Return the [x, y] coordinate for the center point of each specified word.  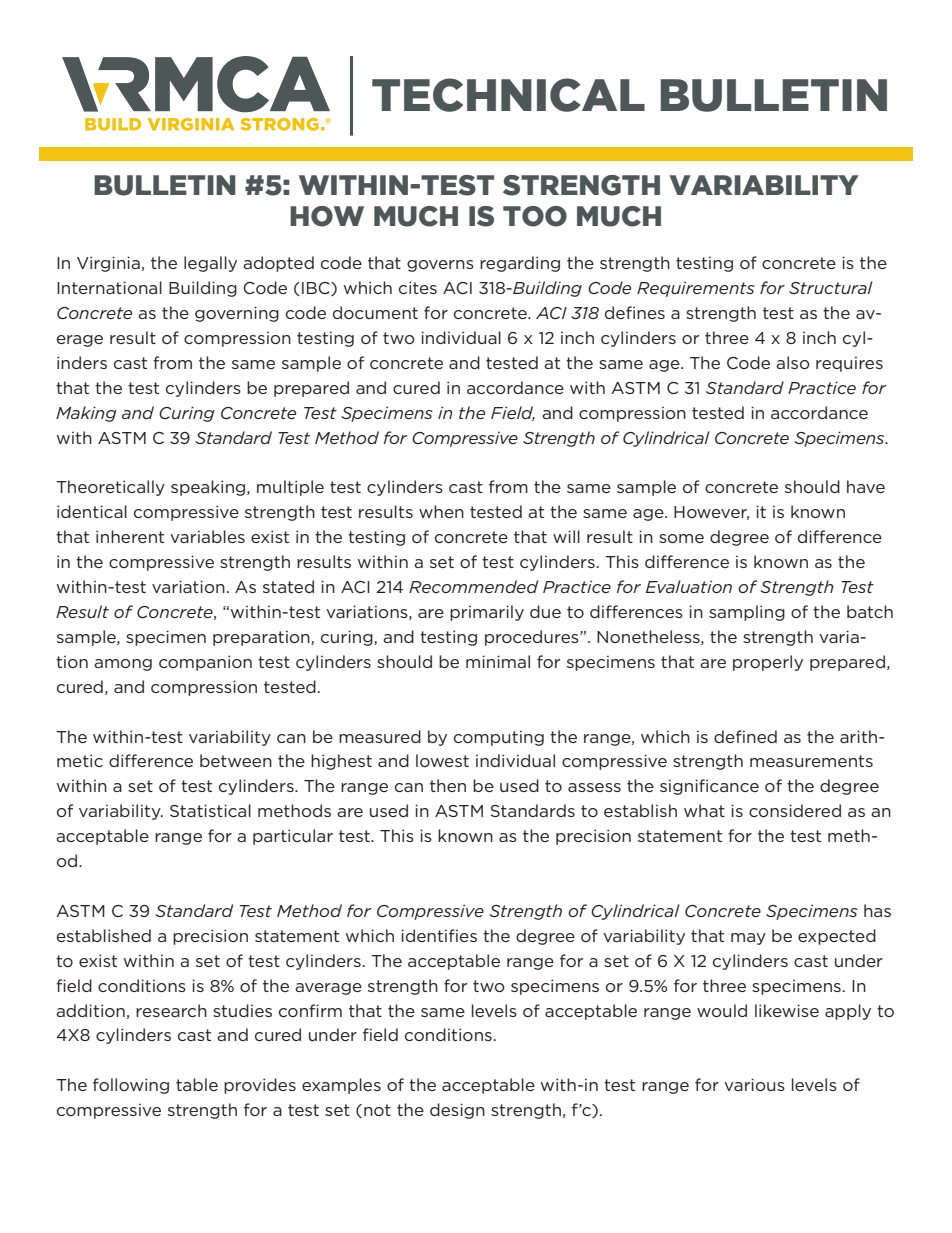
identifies [439, 935]
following [131, 1086]
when [441, 511]
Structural [831, 287]
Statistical [210, 810]
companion [205, 663]
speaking [209, 488]
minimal [498, 661]
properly [768, 663]
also [793, 362]
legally [210, 264]
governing [237, 314]
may [748, 939]
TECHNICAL [508, 95]
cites [418, 287]
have [866, 486]
